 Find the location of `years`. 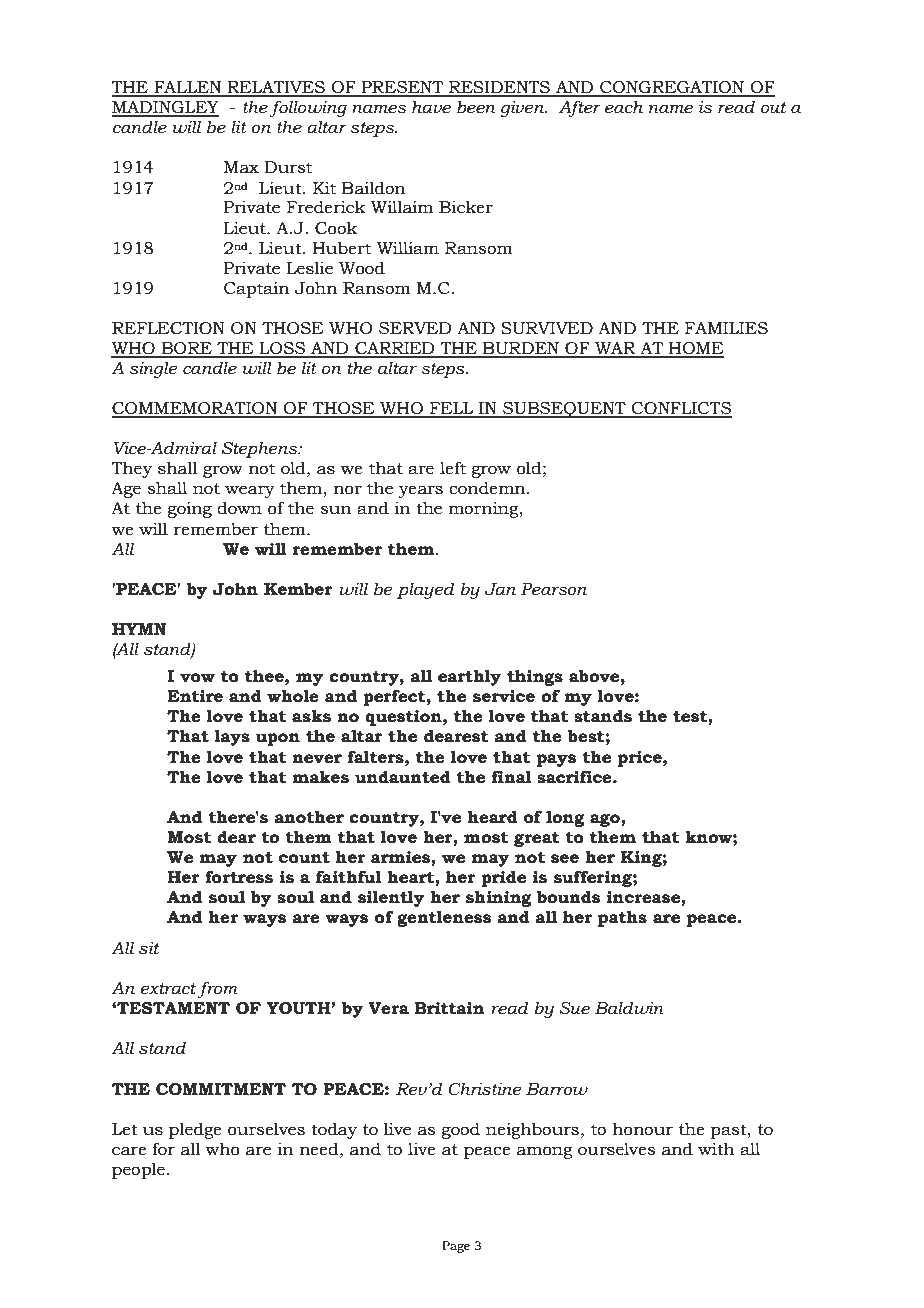

years is located at coordinates (420, 491).
